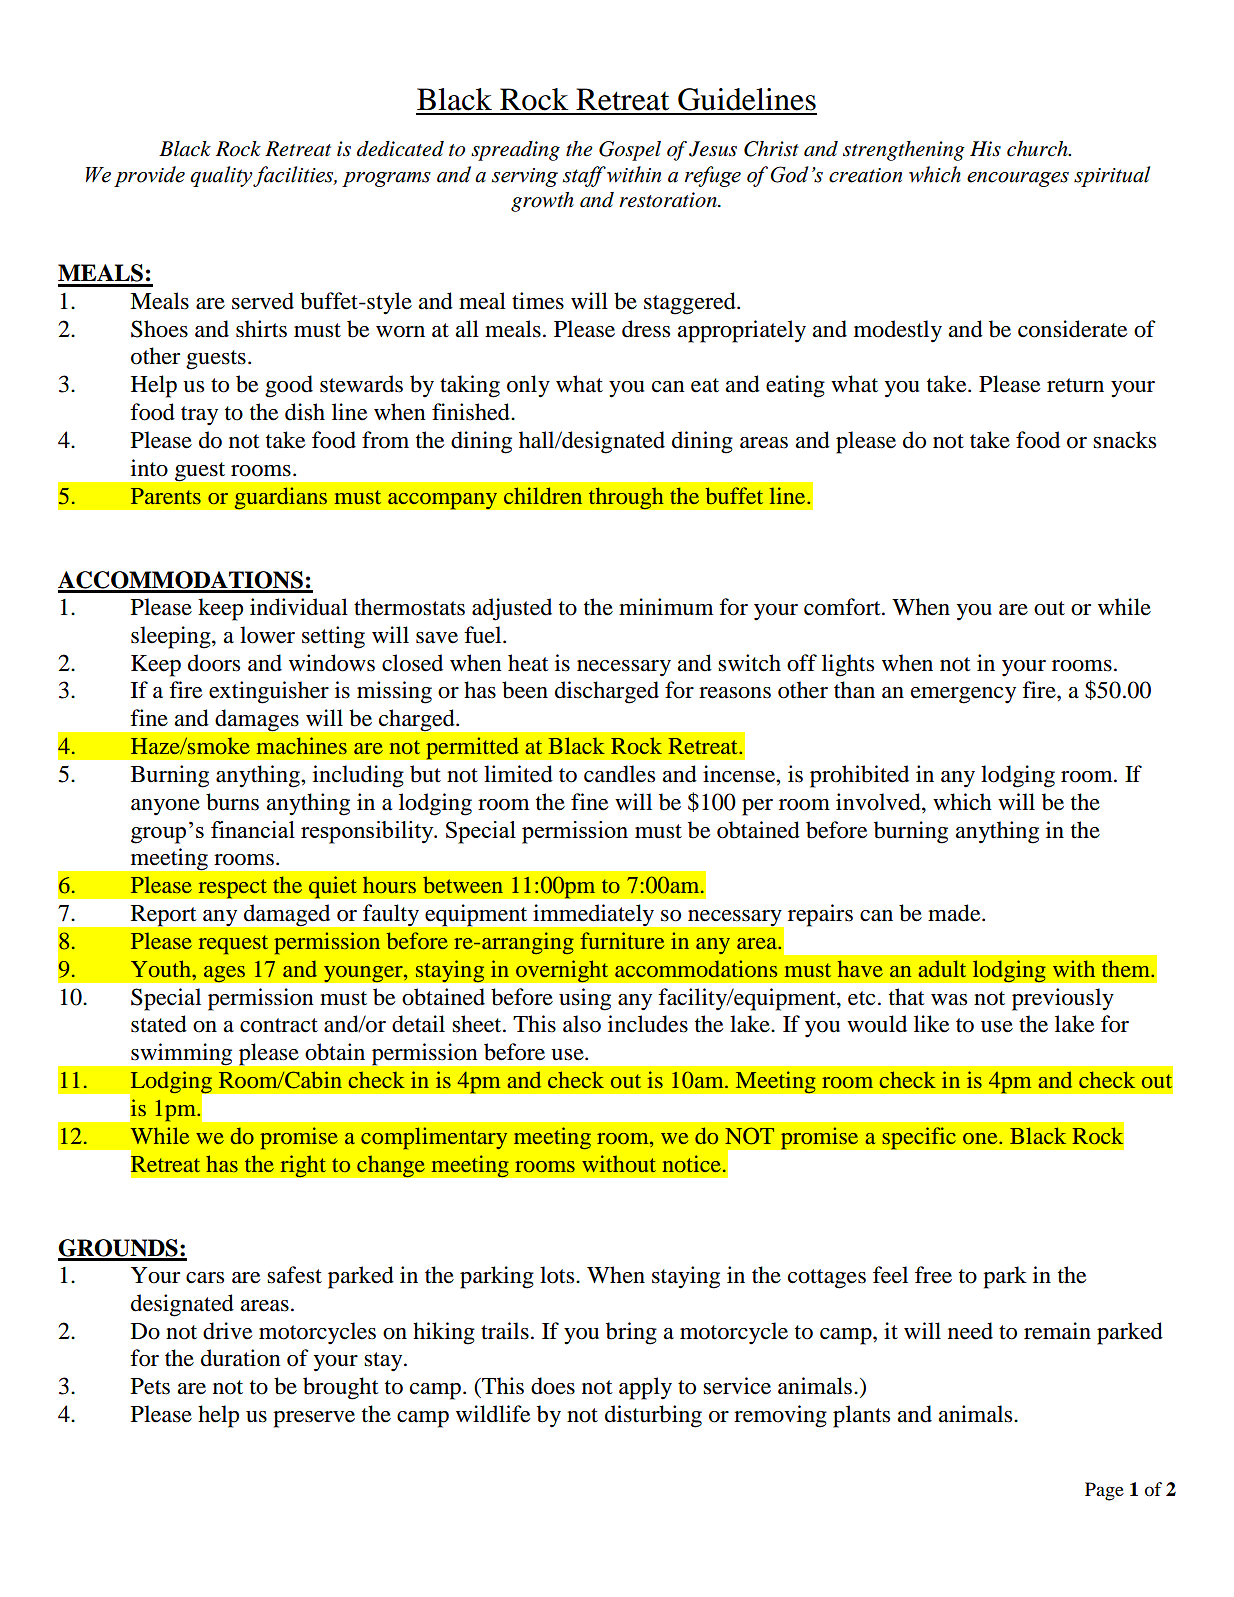  Describe the element at coordinates (1063, 999) in the screenshot. I see `previously` at that location.
